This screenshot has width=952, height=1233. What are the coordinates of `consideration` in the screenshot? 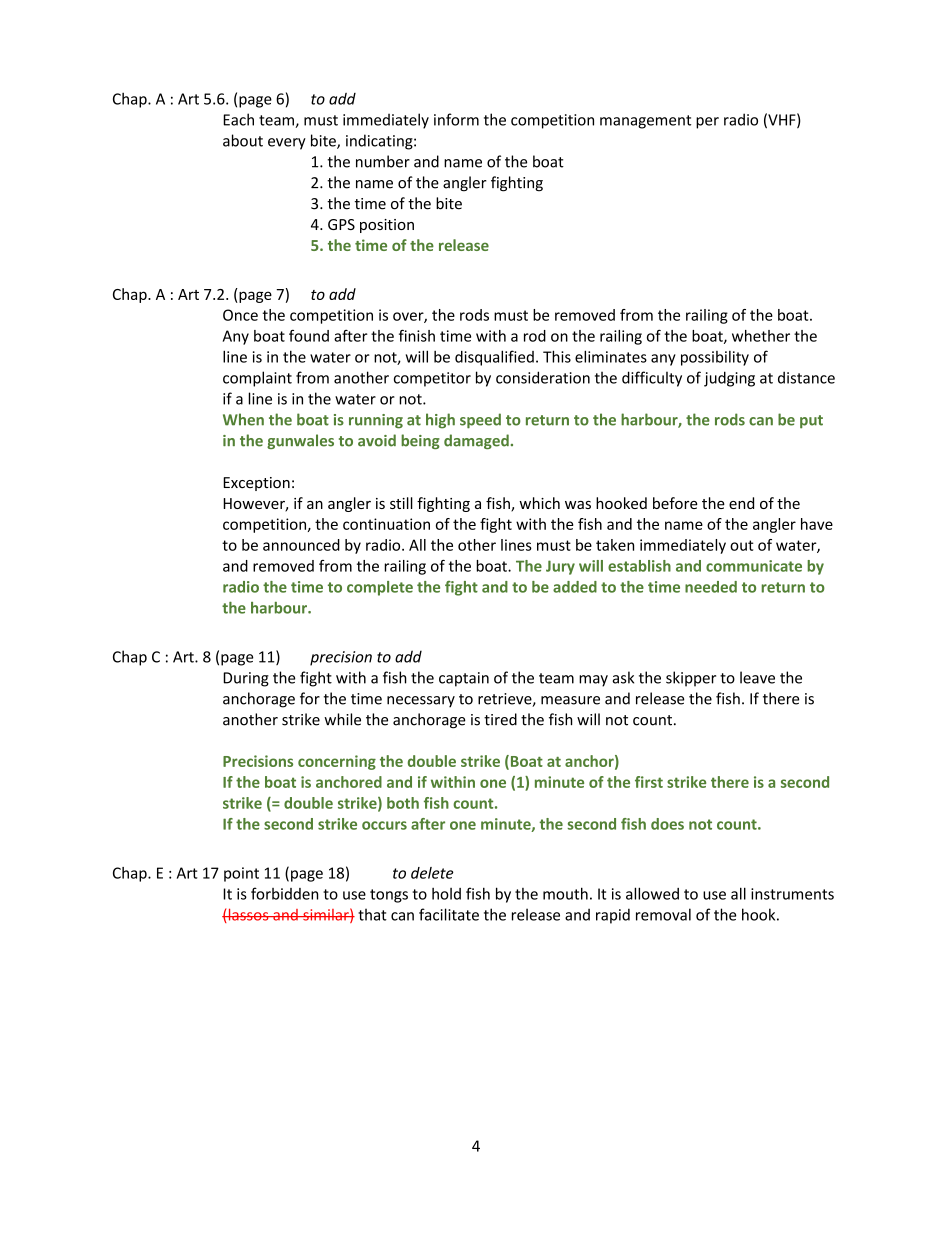 It's located at (543, 377).
